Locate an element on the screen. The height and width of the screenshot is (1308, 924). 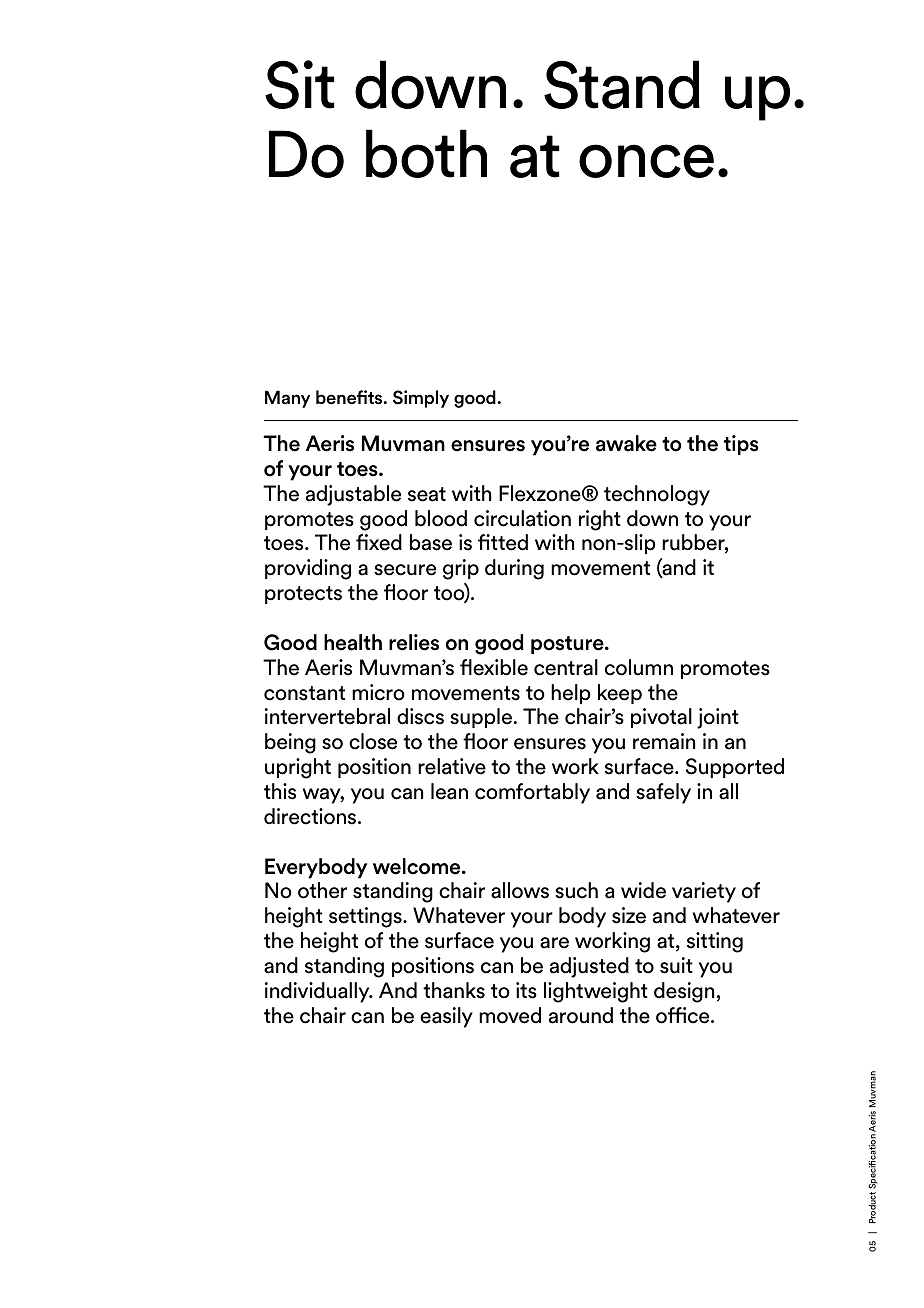
individually is located at coordinates (318, 992).
